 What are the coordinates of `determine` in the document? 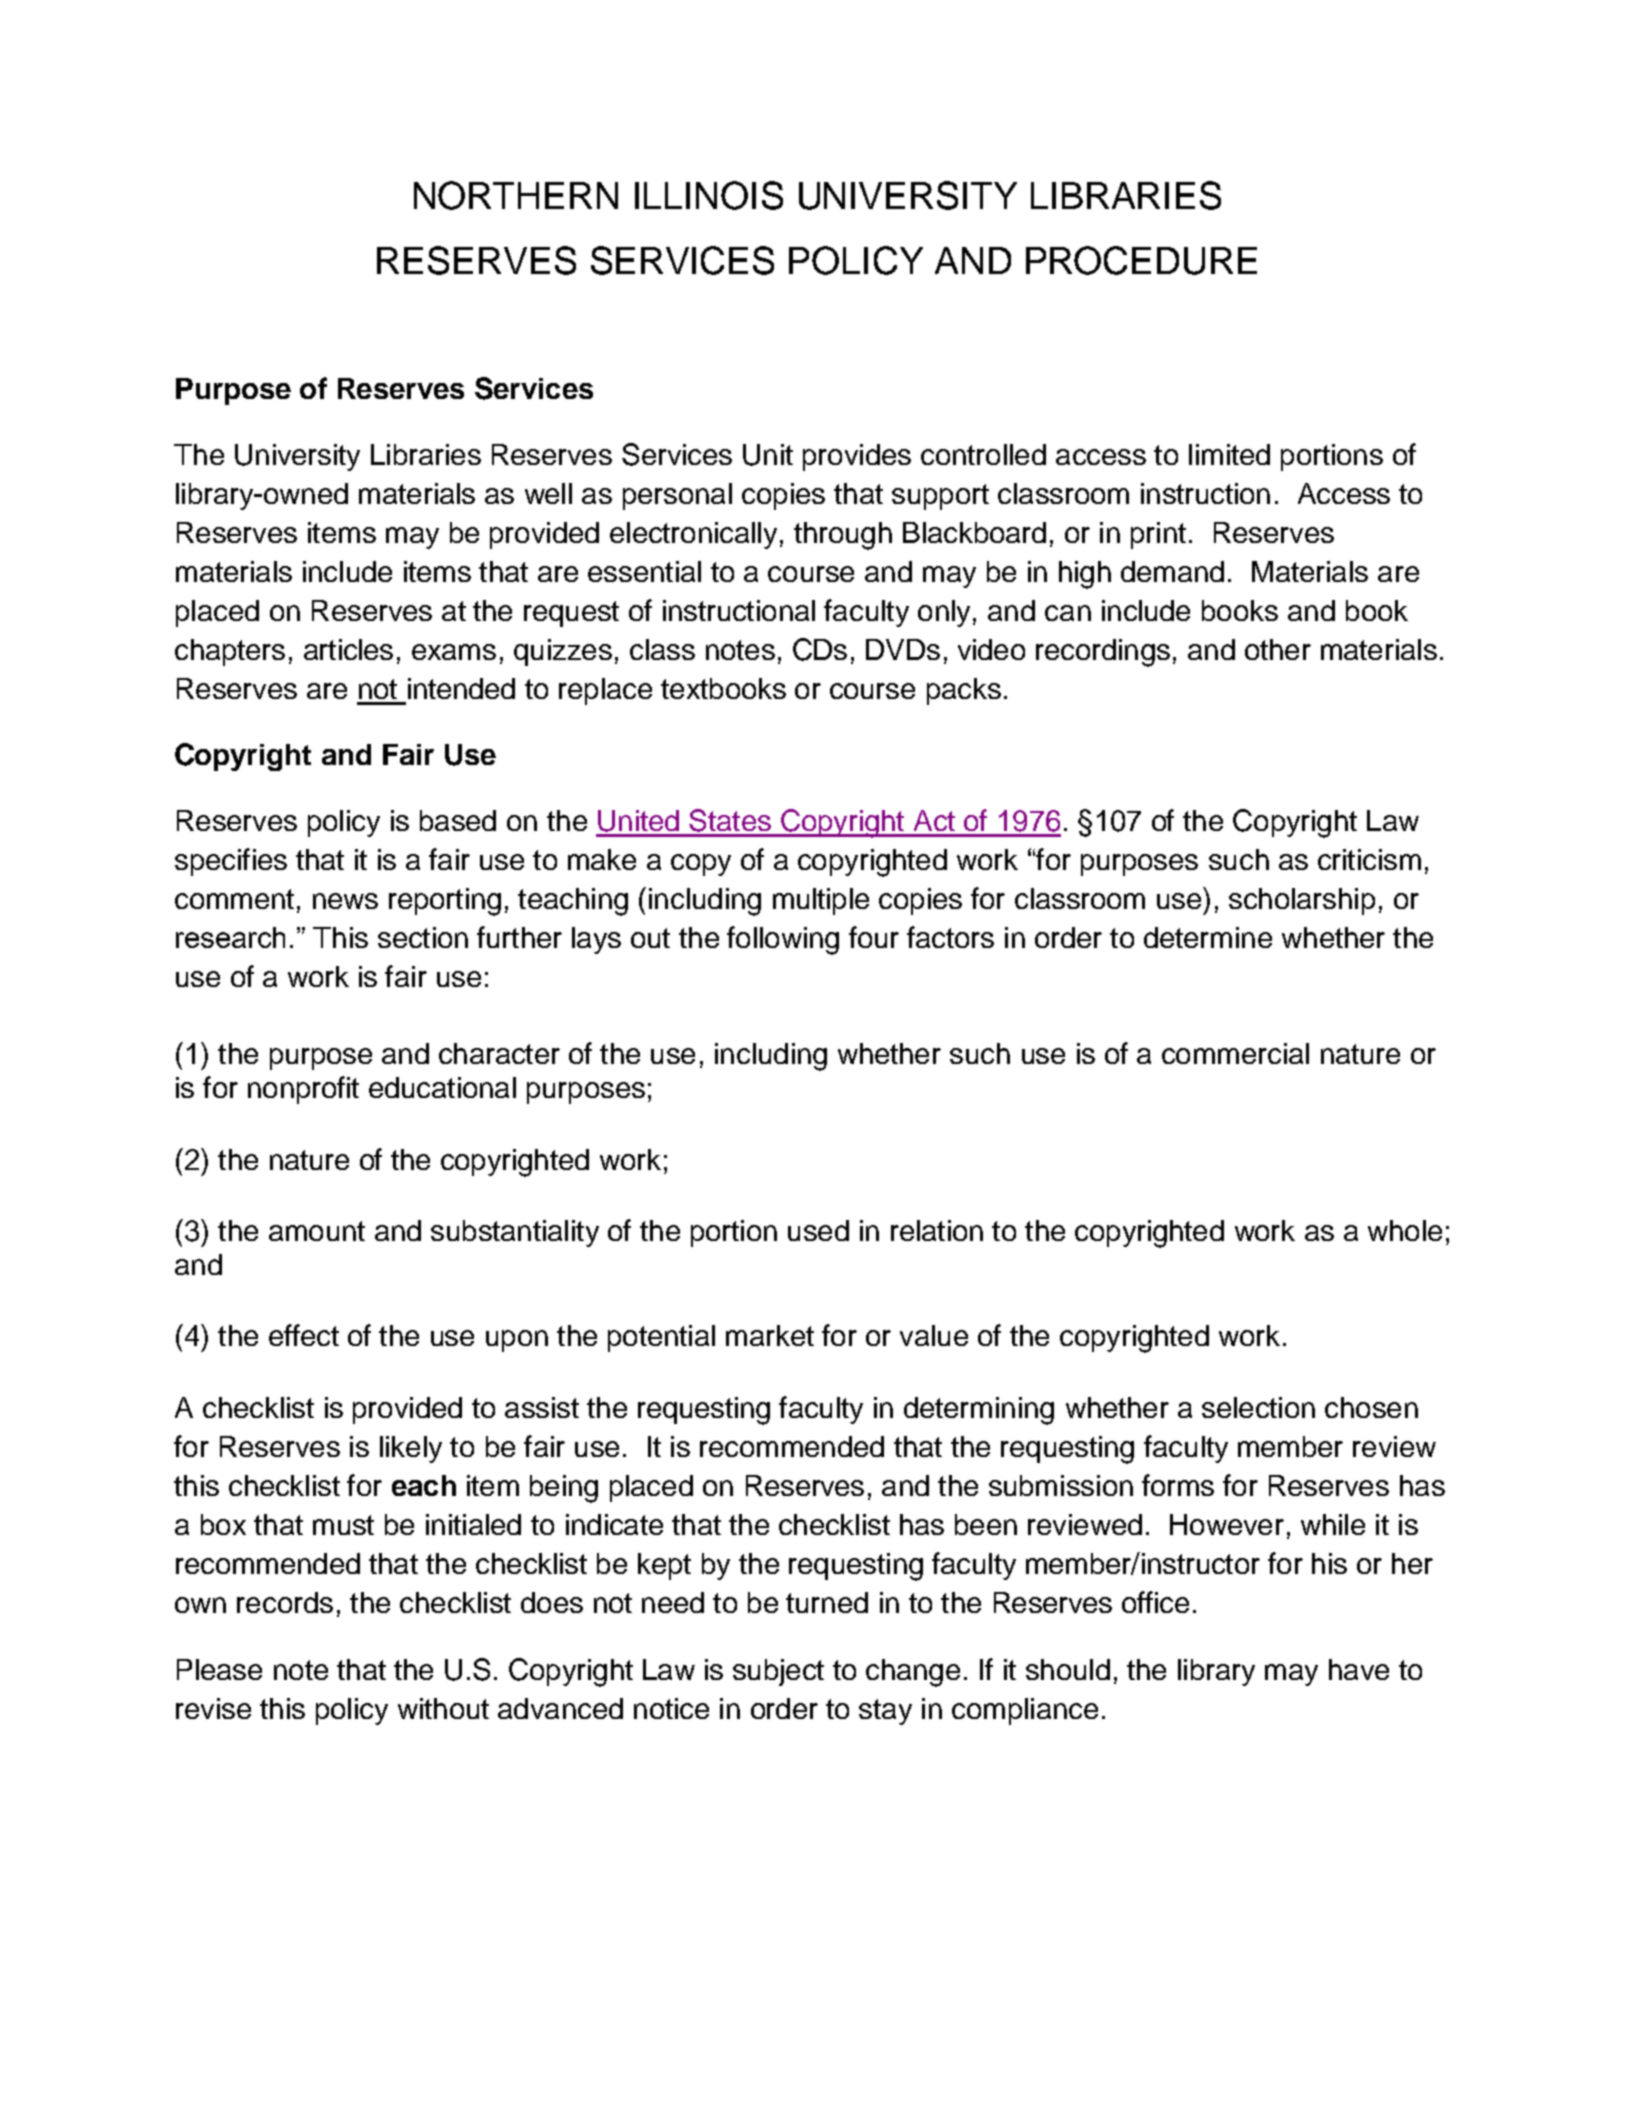 It's located at (1208, 937).
